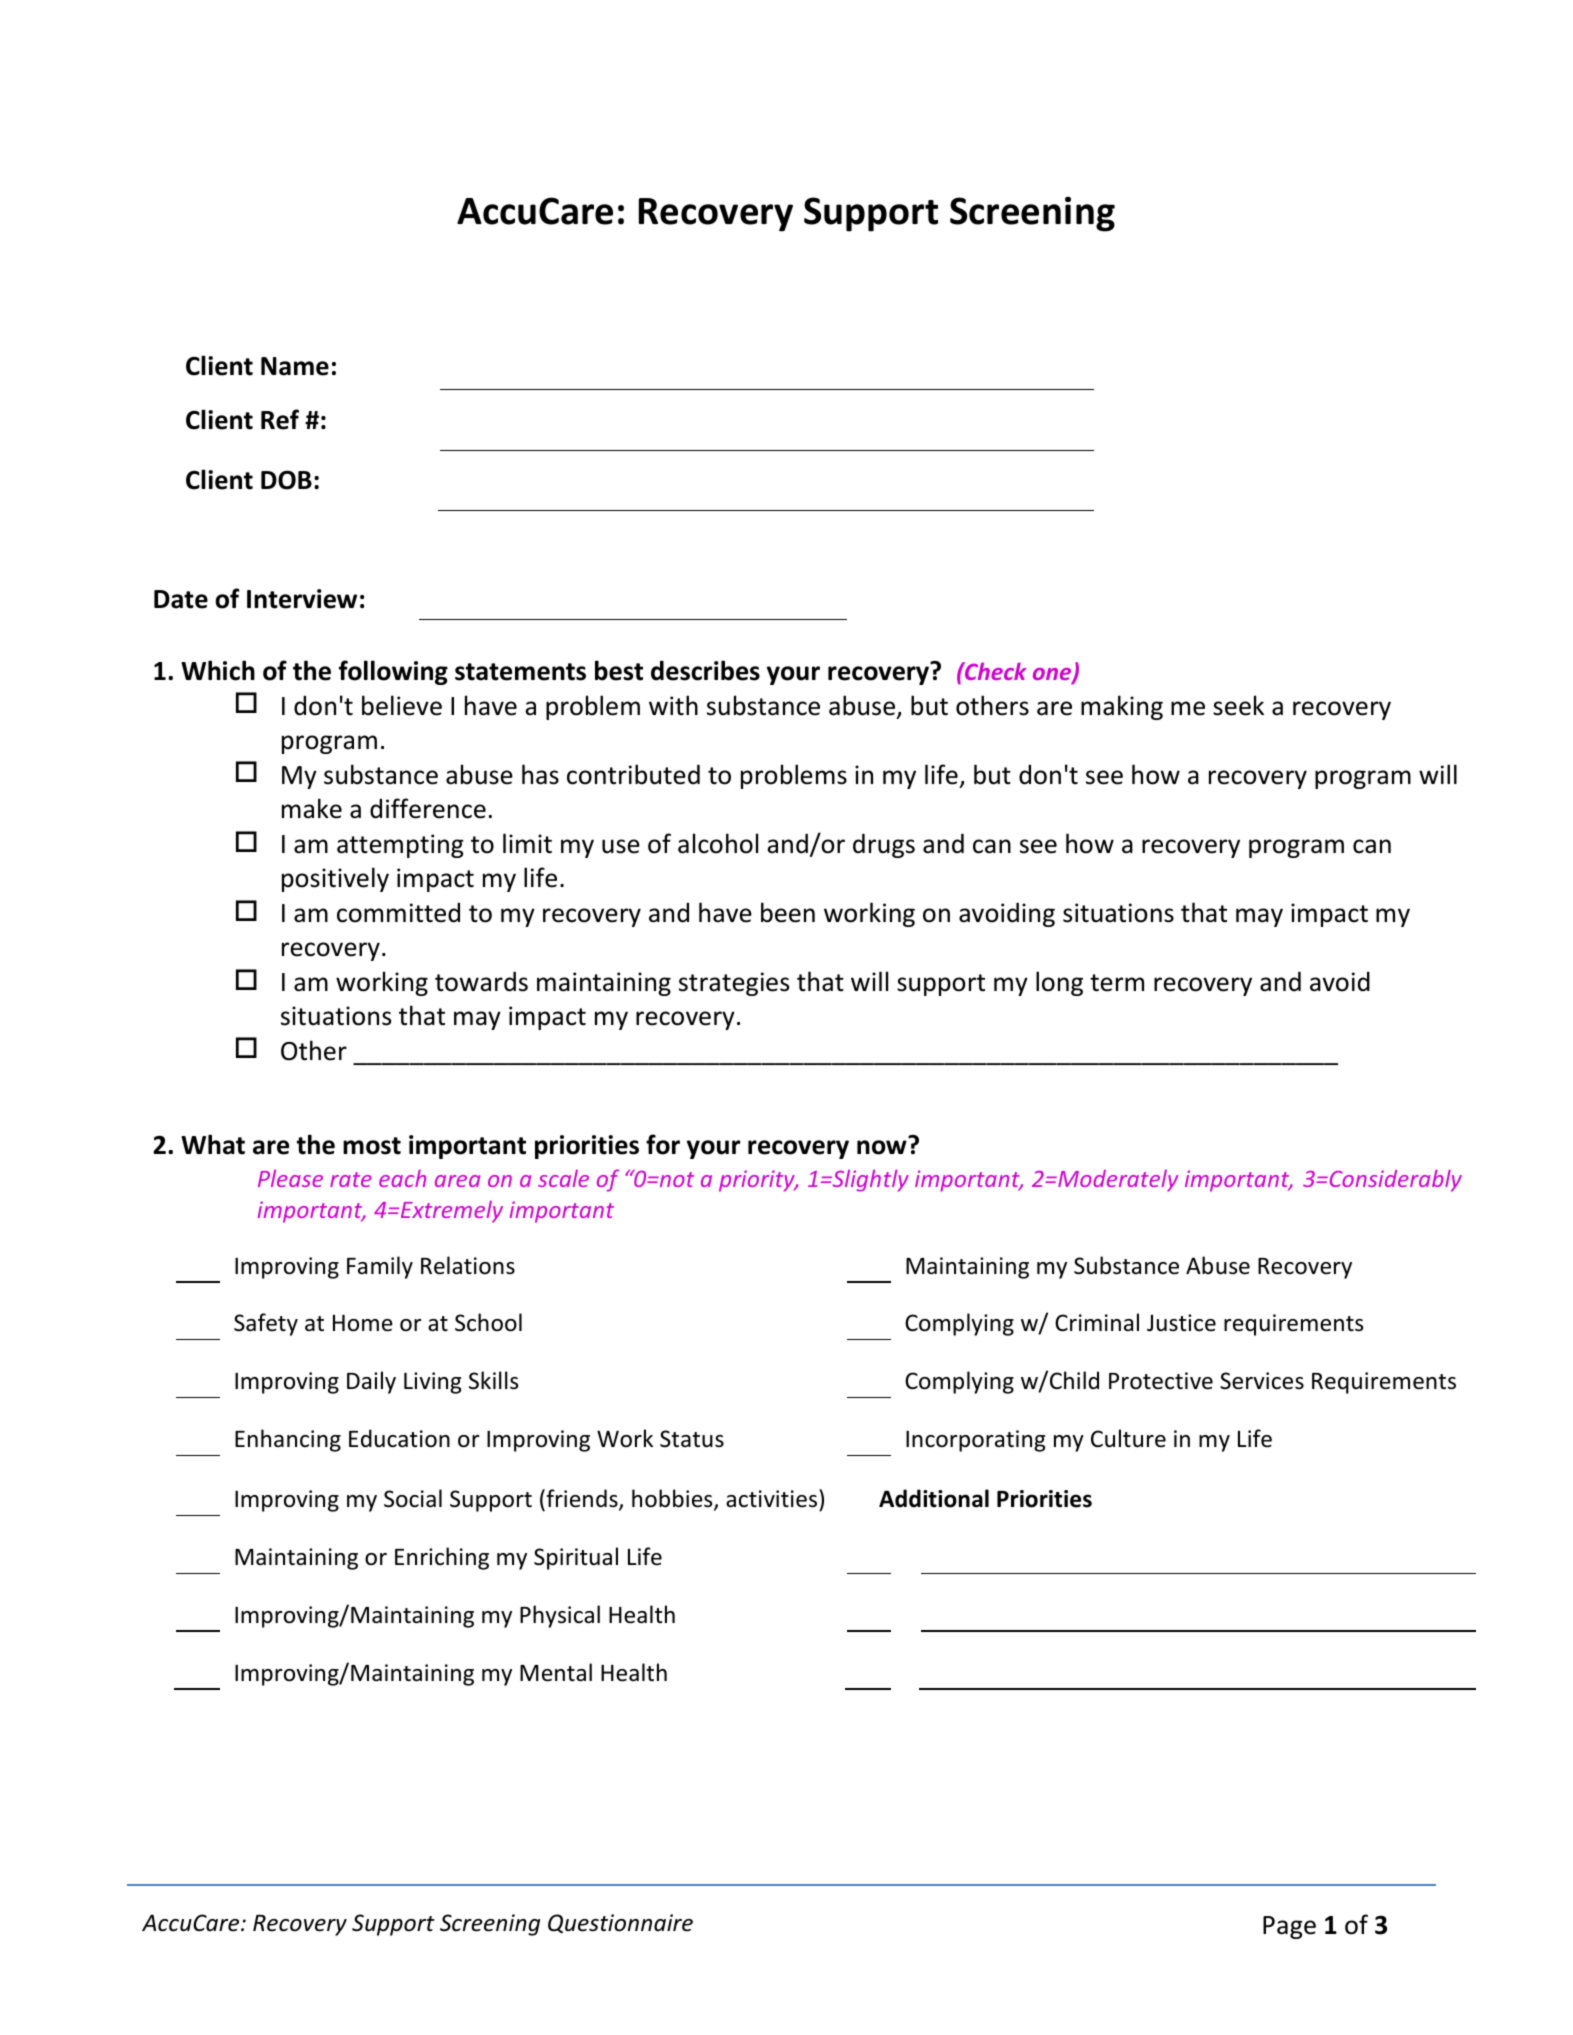 Image resolution: width=1573 pixels, height=2035 pixels. What do you see at coordinates (663, 1144) in the screenshot?
I see `for` at bounding box center [663, 1144].
